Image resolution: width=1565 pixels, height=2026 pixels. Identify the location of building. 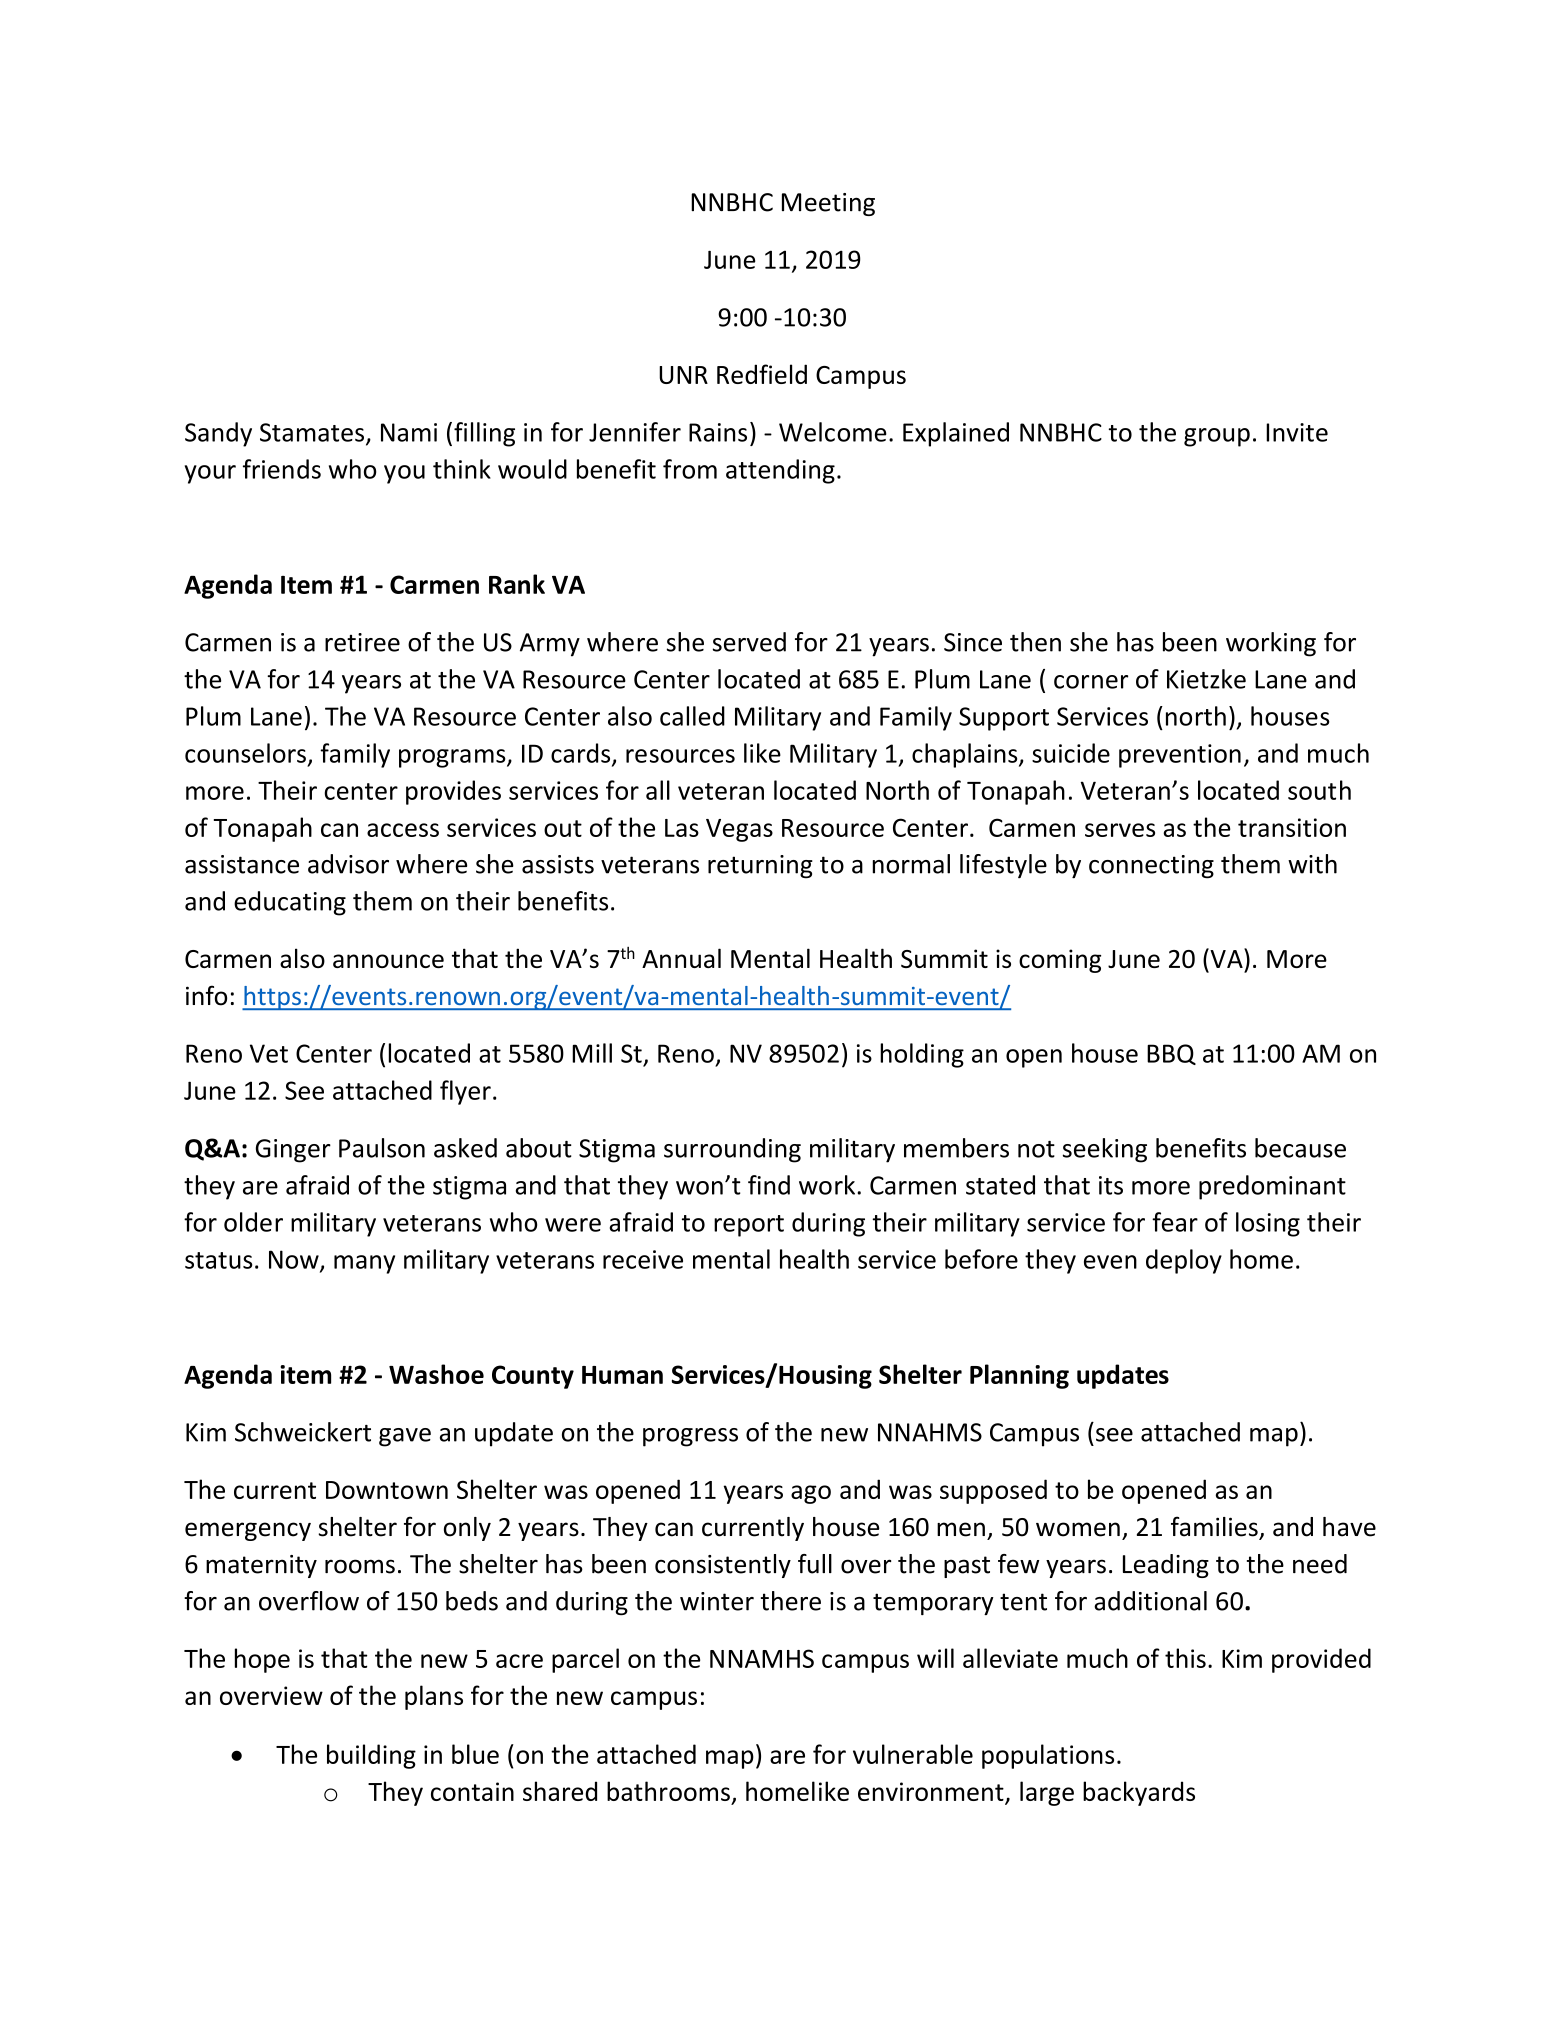
(371, 1756).
